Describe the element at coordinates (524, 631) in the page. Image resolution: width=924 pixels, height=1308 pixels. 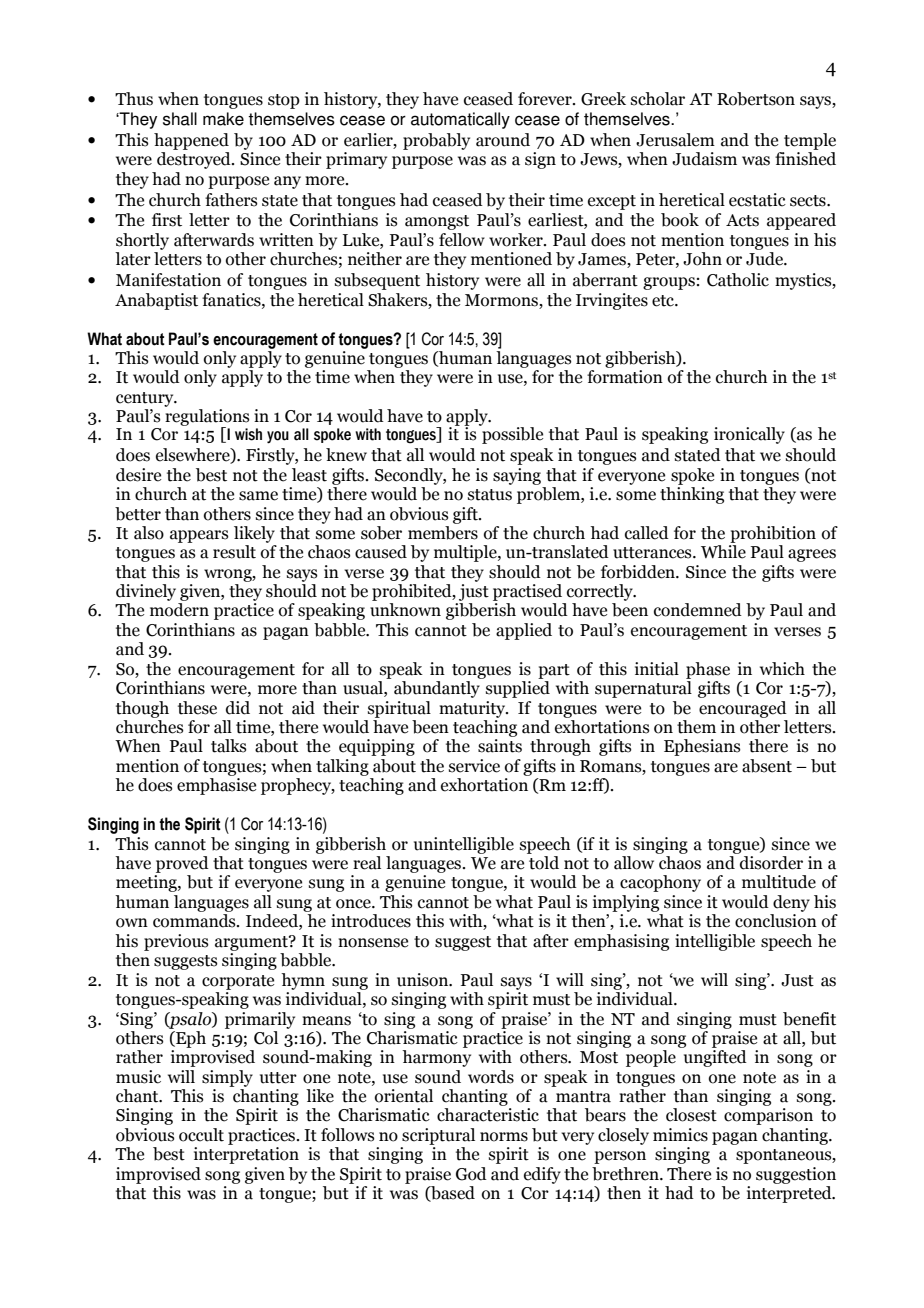
I see `applied` at that location.
